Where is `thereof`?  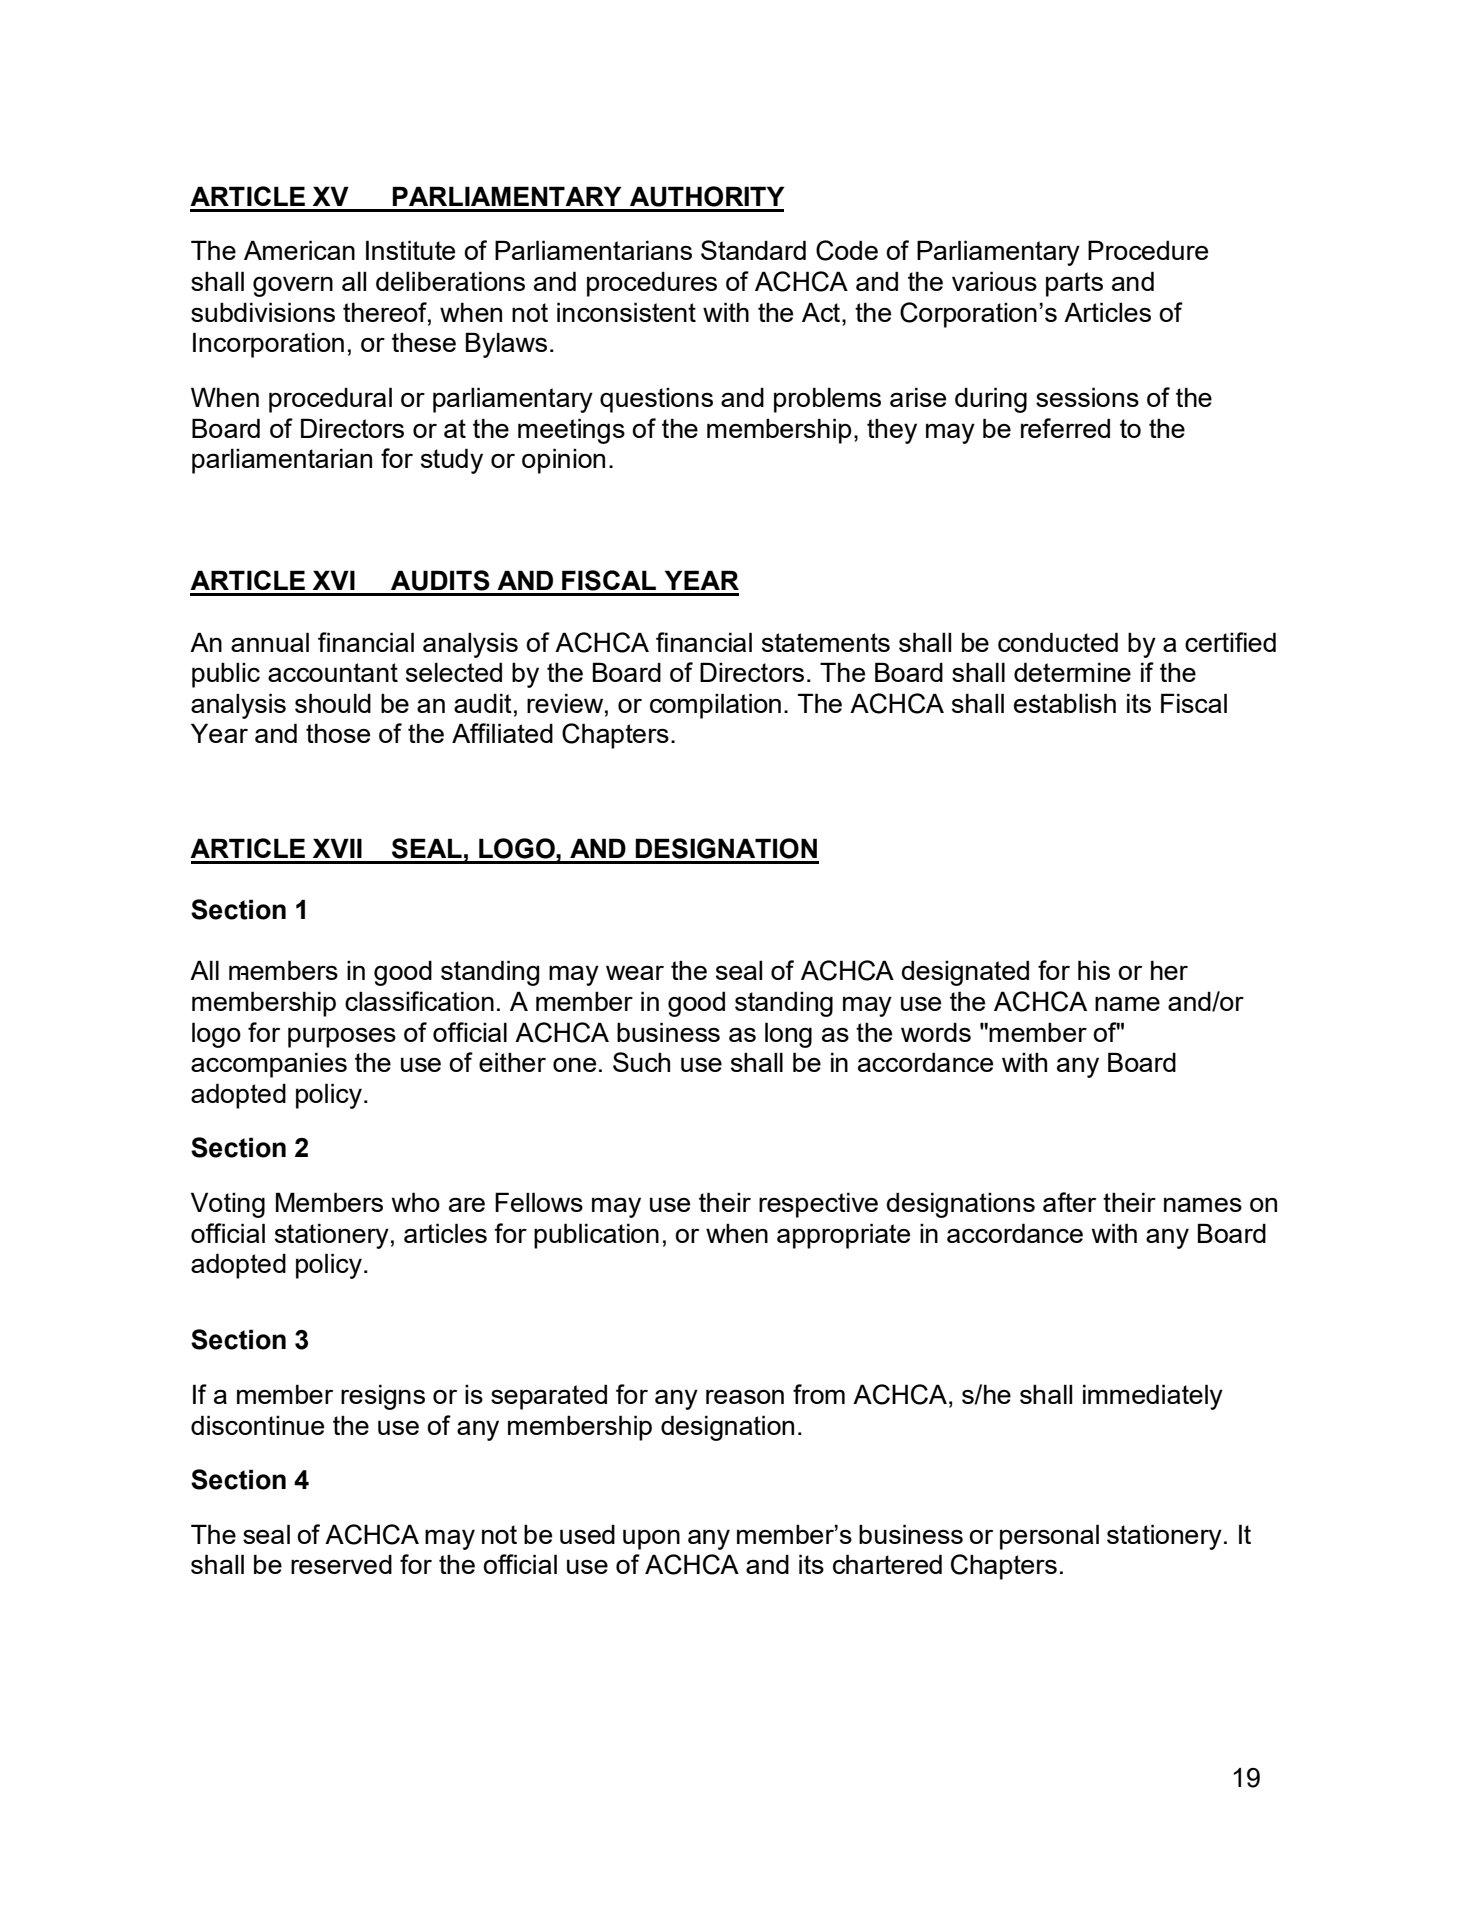 thereof is located at coordinates (386, 312).
